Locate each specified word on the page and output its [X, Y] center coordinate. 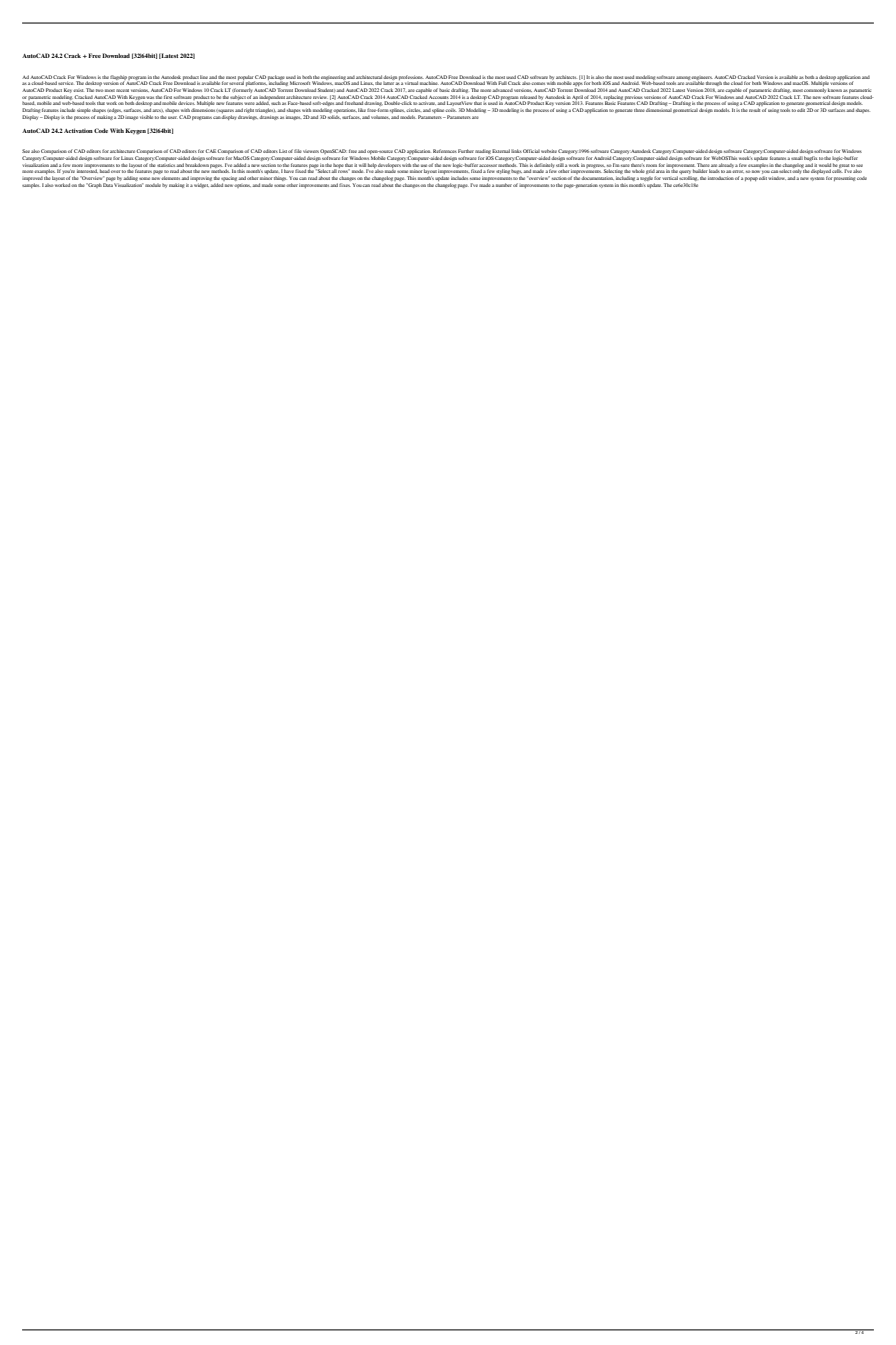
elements [170, 178]
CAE [211, 151]
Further [466, 151]
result [754, 110]
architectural [370, 77]
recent [123, 90]
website [549, 151]
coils [450, 111]
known [835, 90]
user [173, 117]
